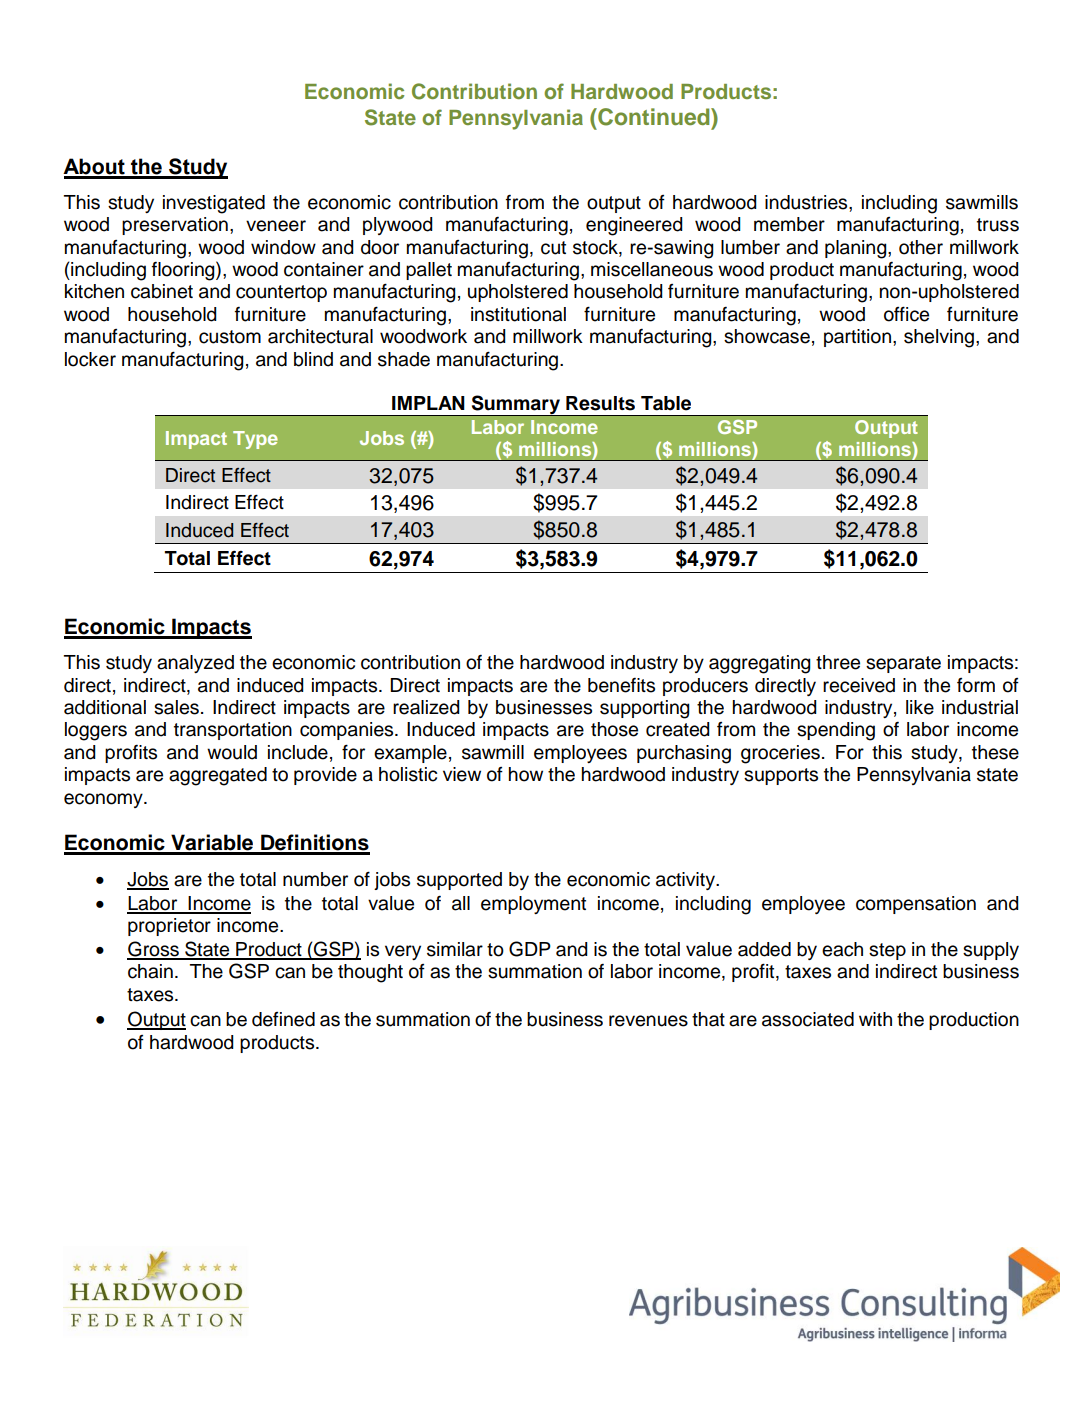  What do you see at coordinates (195, 664) in the screenshot?
I see `analyzed` at bounding box center [195, 664].
